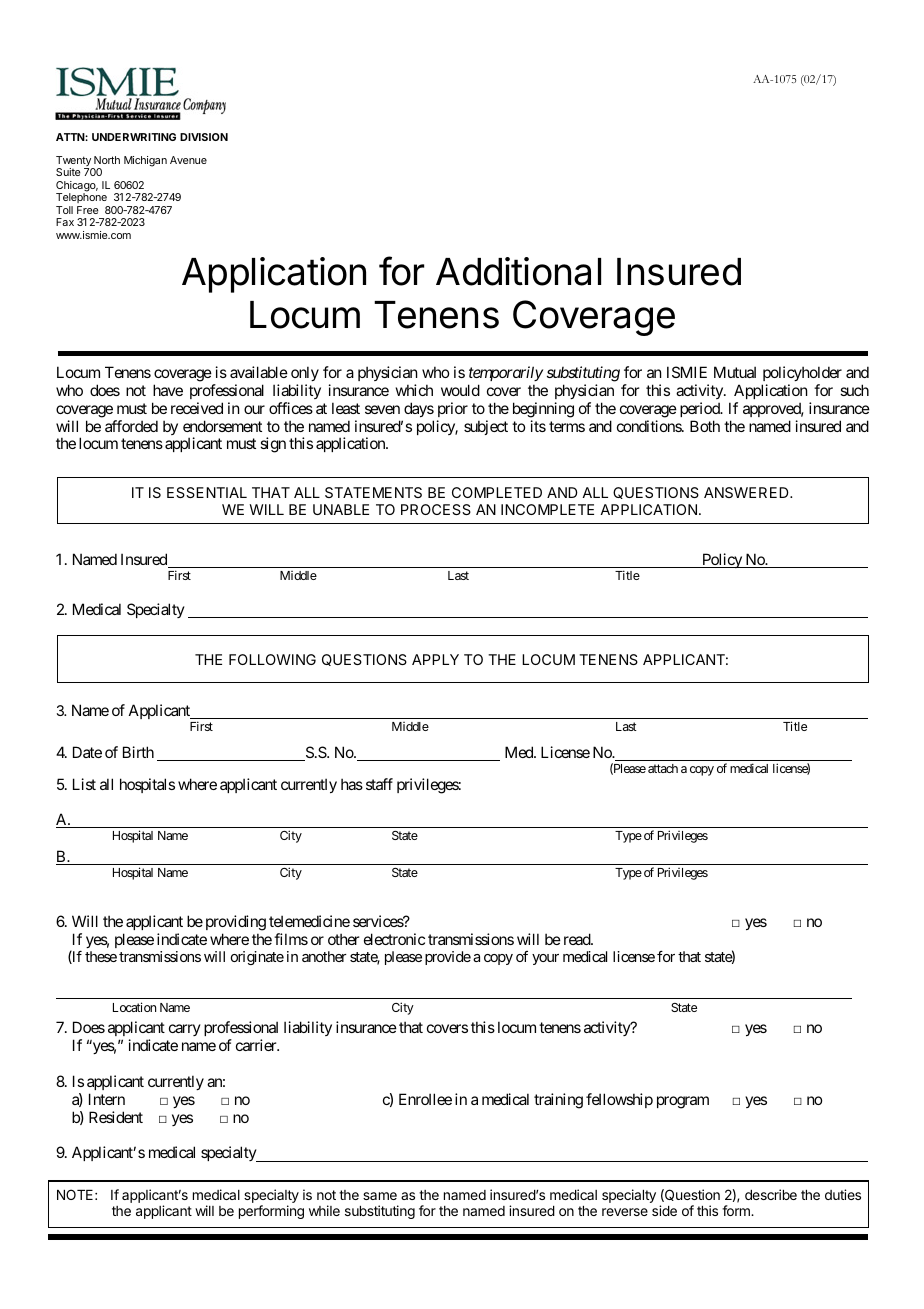  What do you see at coordinates (145, 161) in the screenshot?
I see `Michigan` at bounding box center [145, 161].
